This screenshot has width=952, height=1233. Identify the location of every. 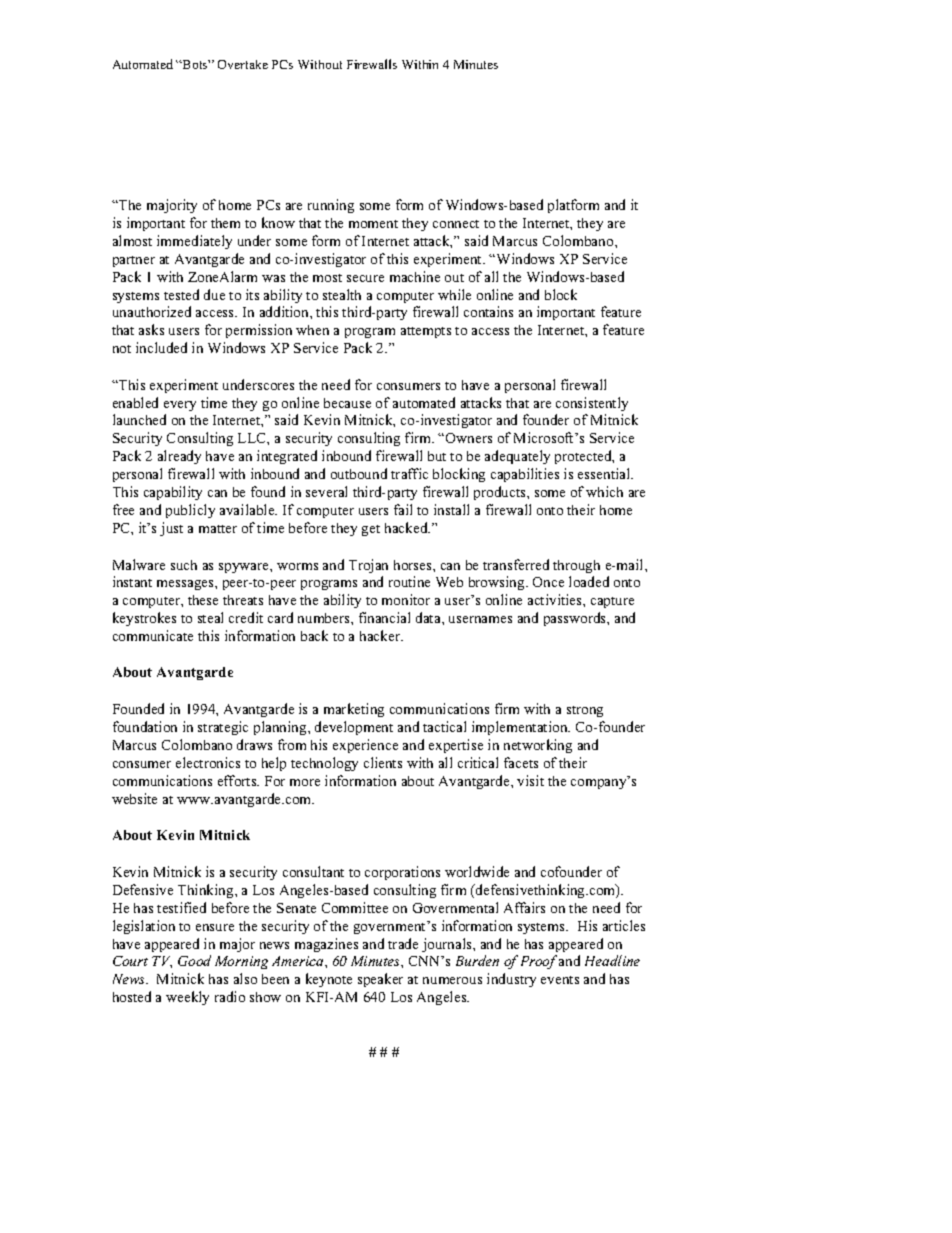
(180, 406).
